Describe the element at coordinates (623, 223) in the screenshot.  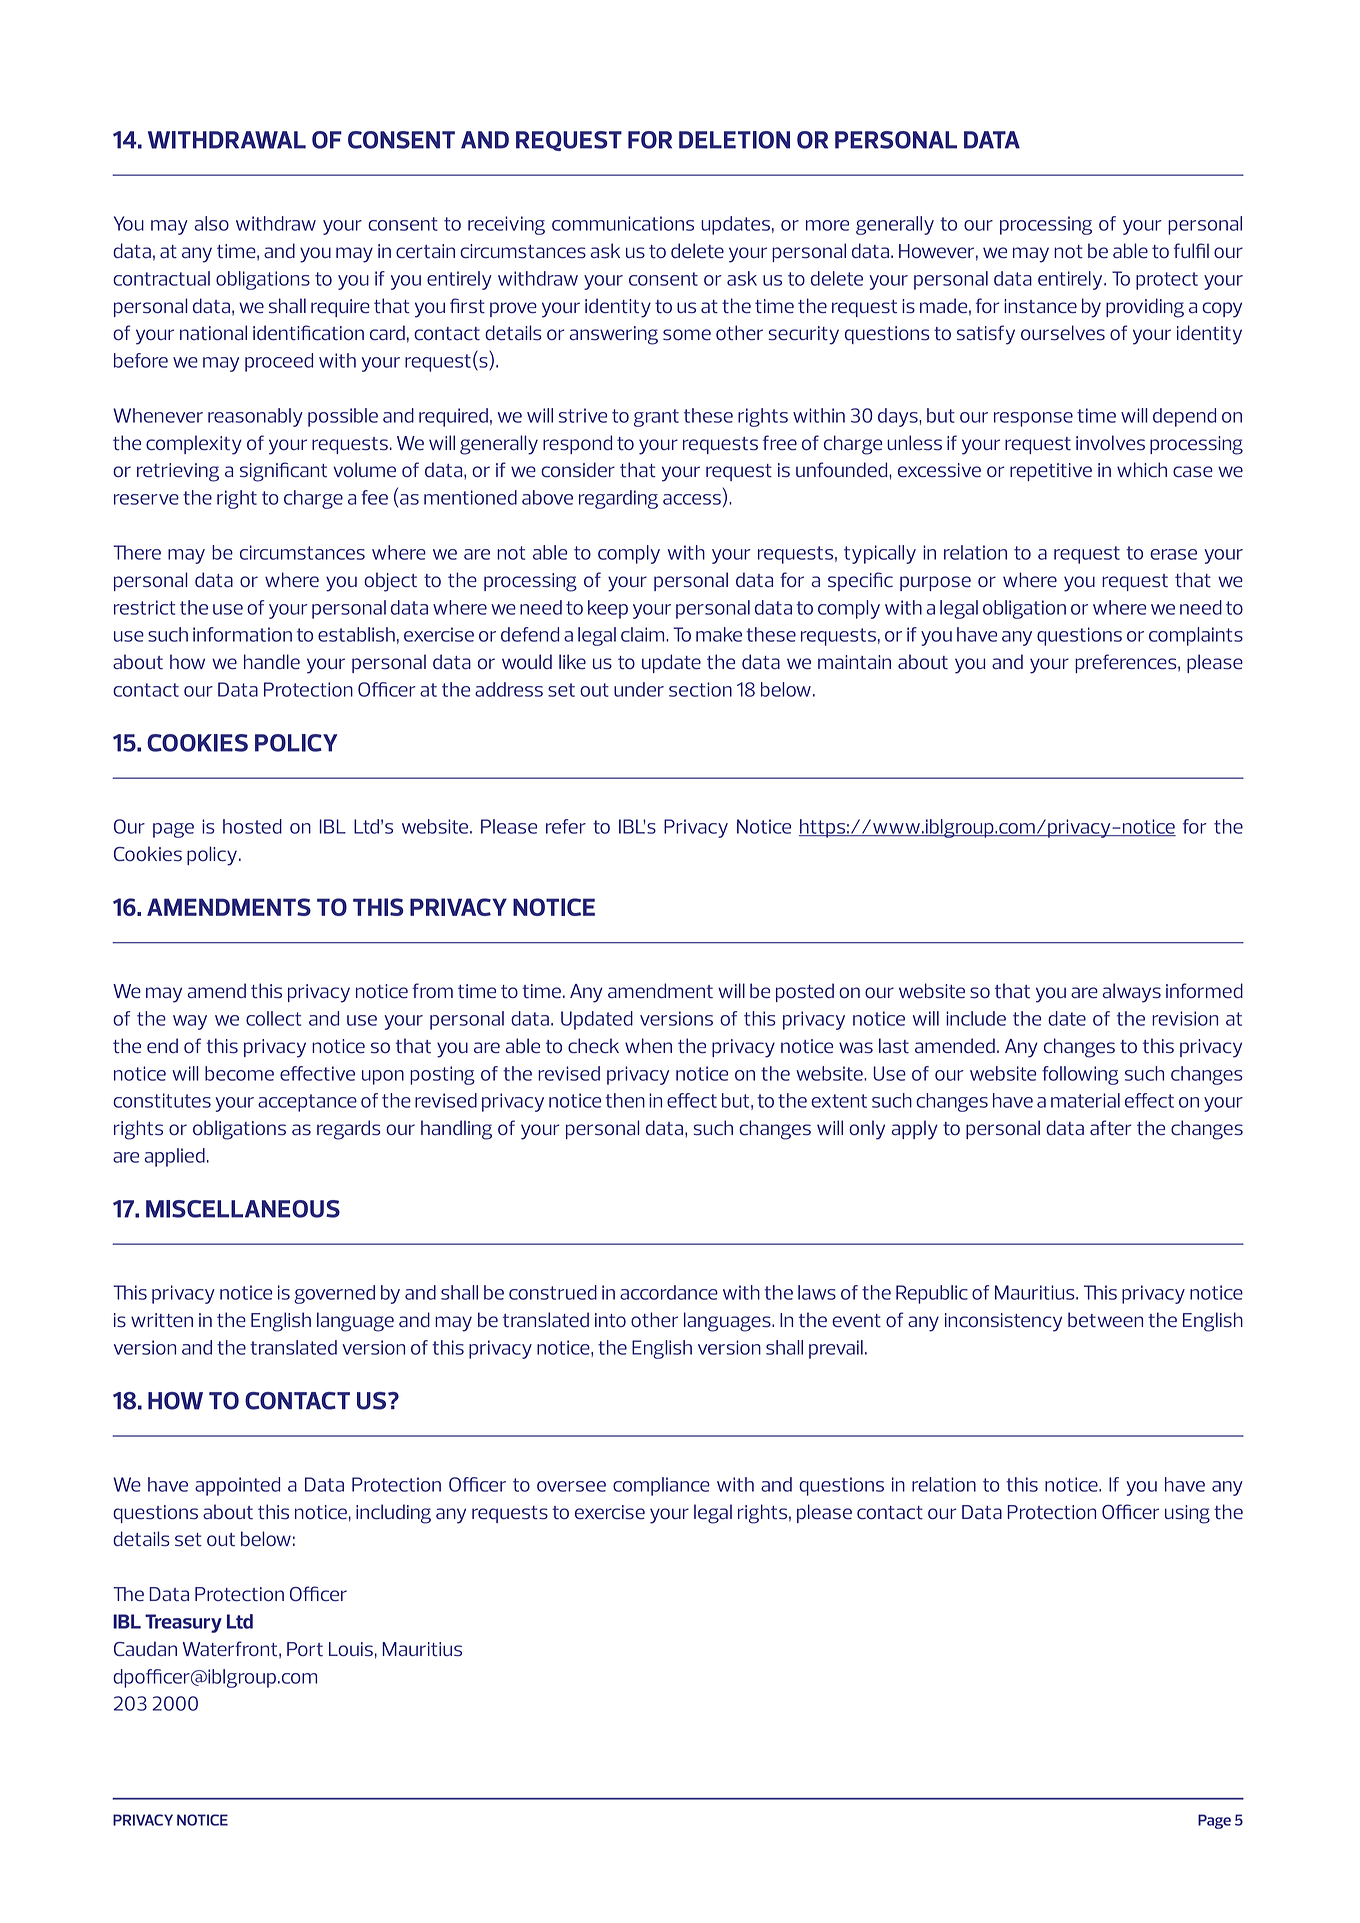
I see `communications` at that location.
